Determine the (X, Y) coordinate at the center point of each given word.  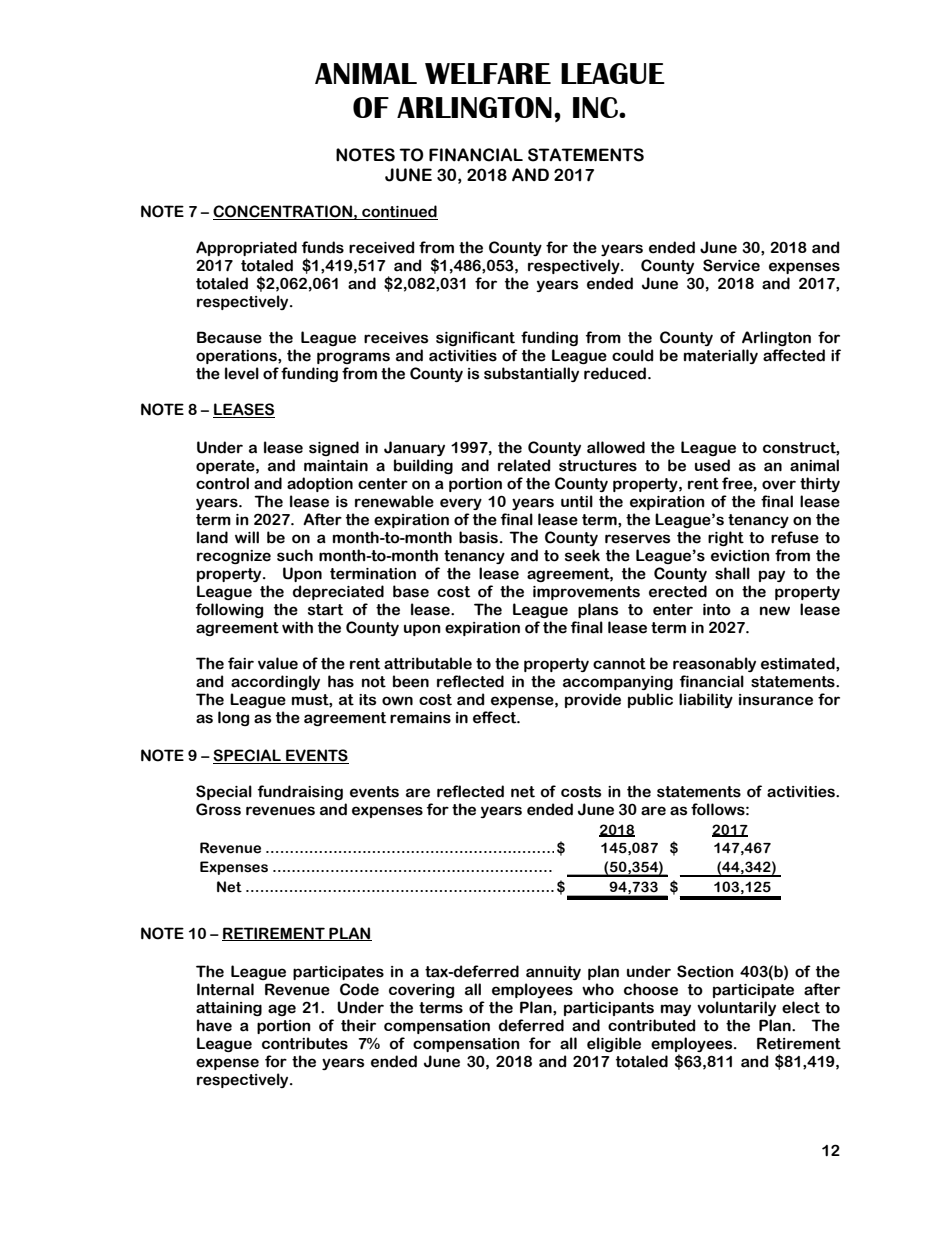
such (295, 555)
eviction (740, 556)
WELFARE (488, 73)
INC (596, 107)
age (282, 1010)
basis (478, 537)
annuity (553, 973)
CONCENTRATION (283, 212)
